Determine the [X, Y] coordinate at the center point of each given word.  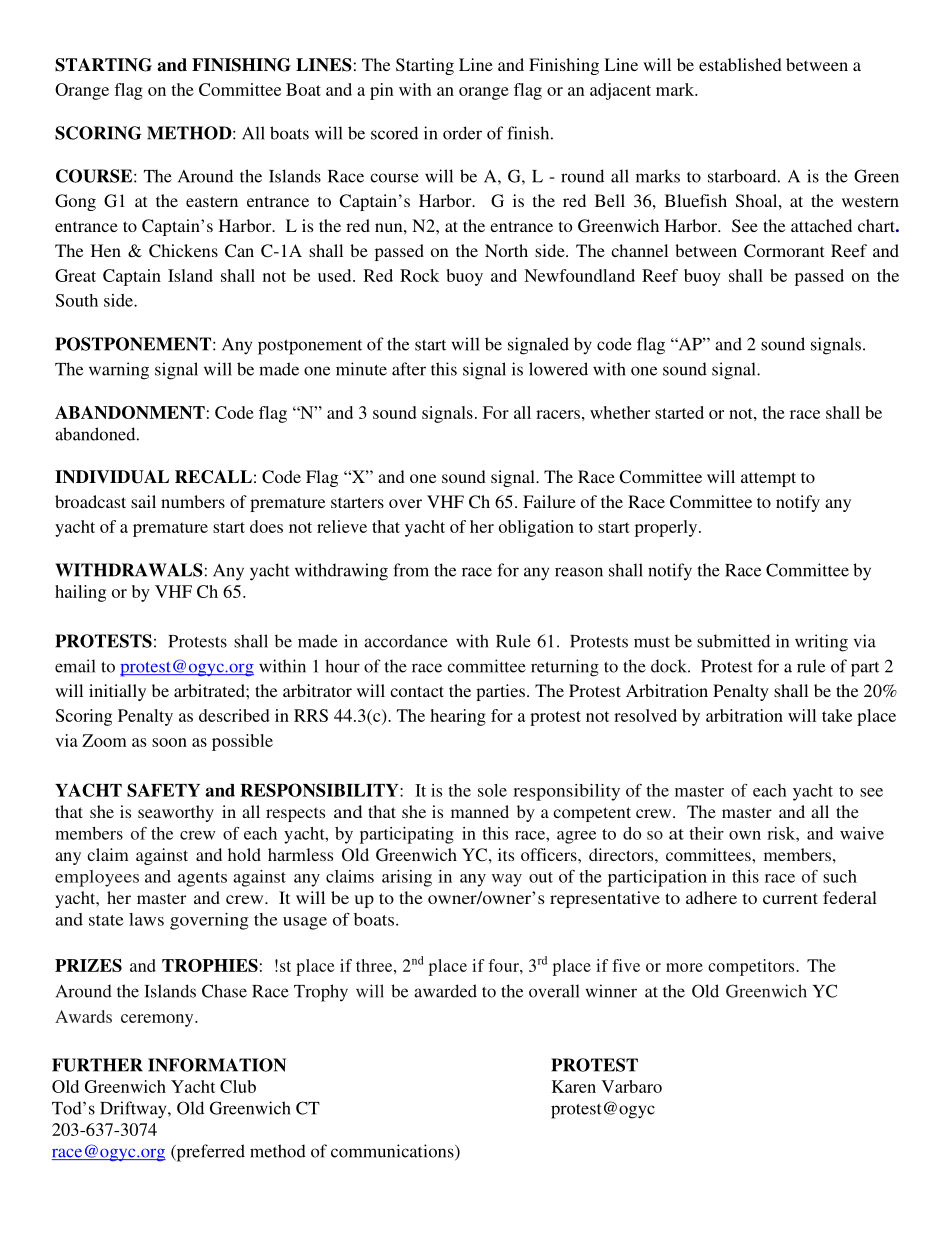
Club [238, 1086]
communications [393, 1152]
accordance [406, 641]
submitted [733, 641]
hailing [80, 593]
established [740, 64]
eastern [212, 201]
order [462, 133]
